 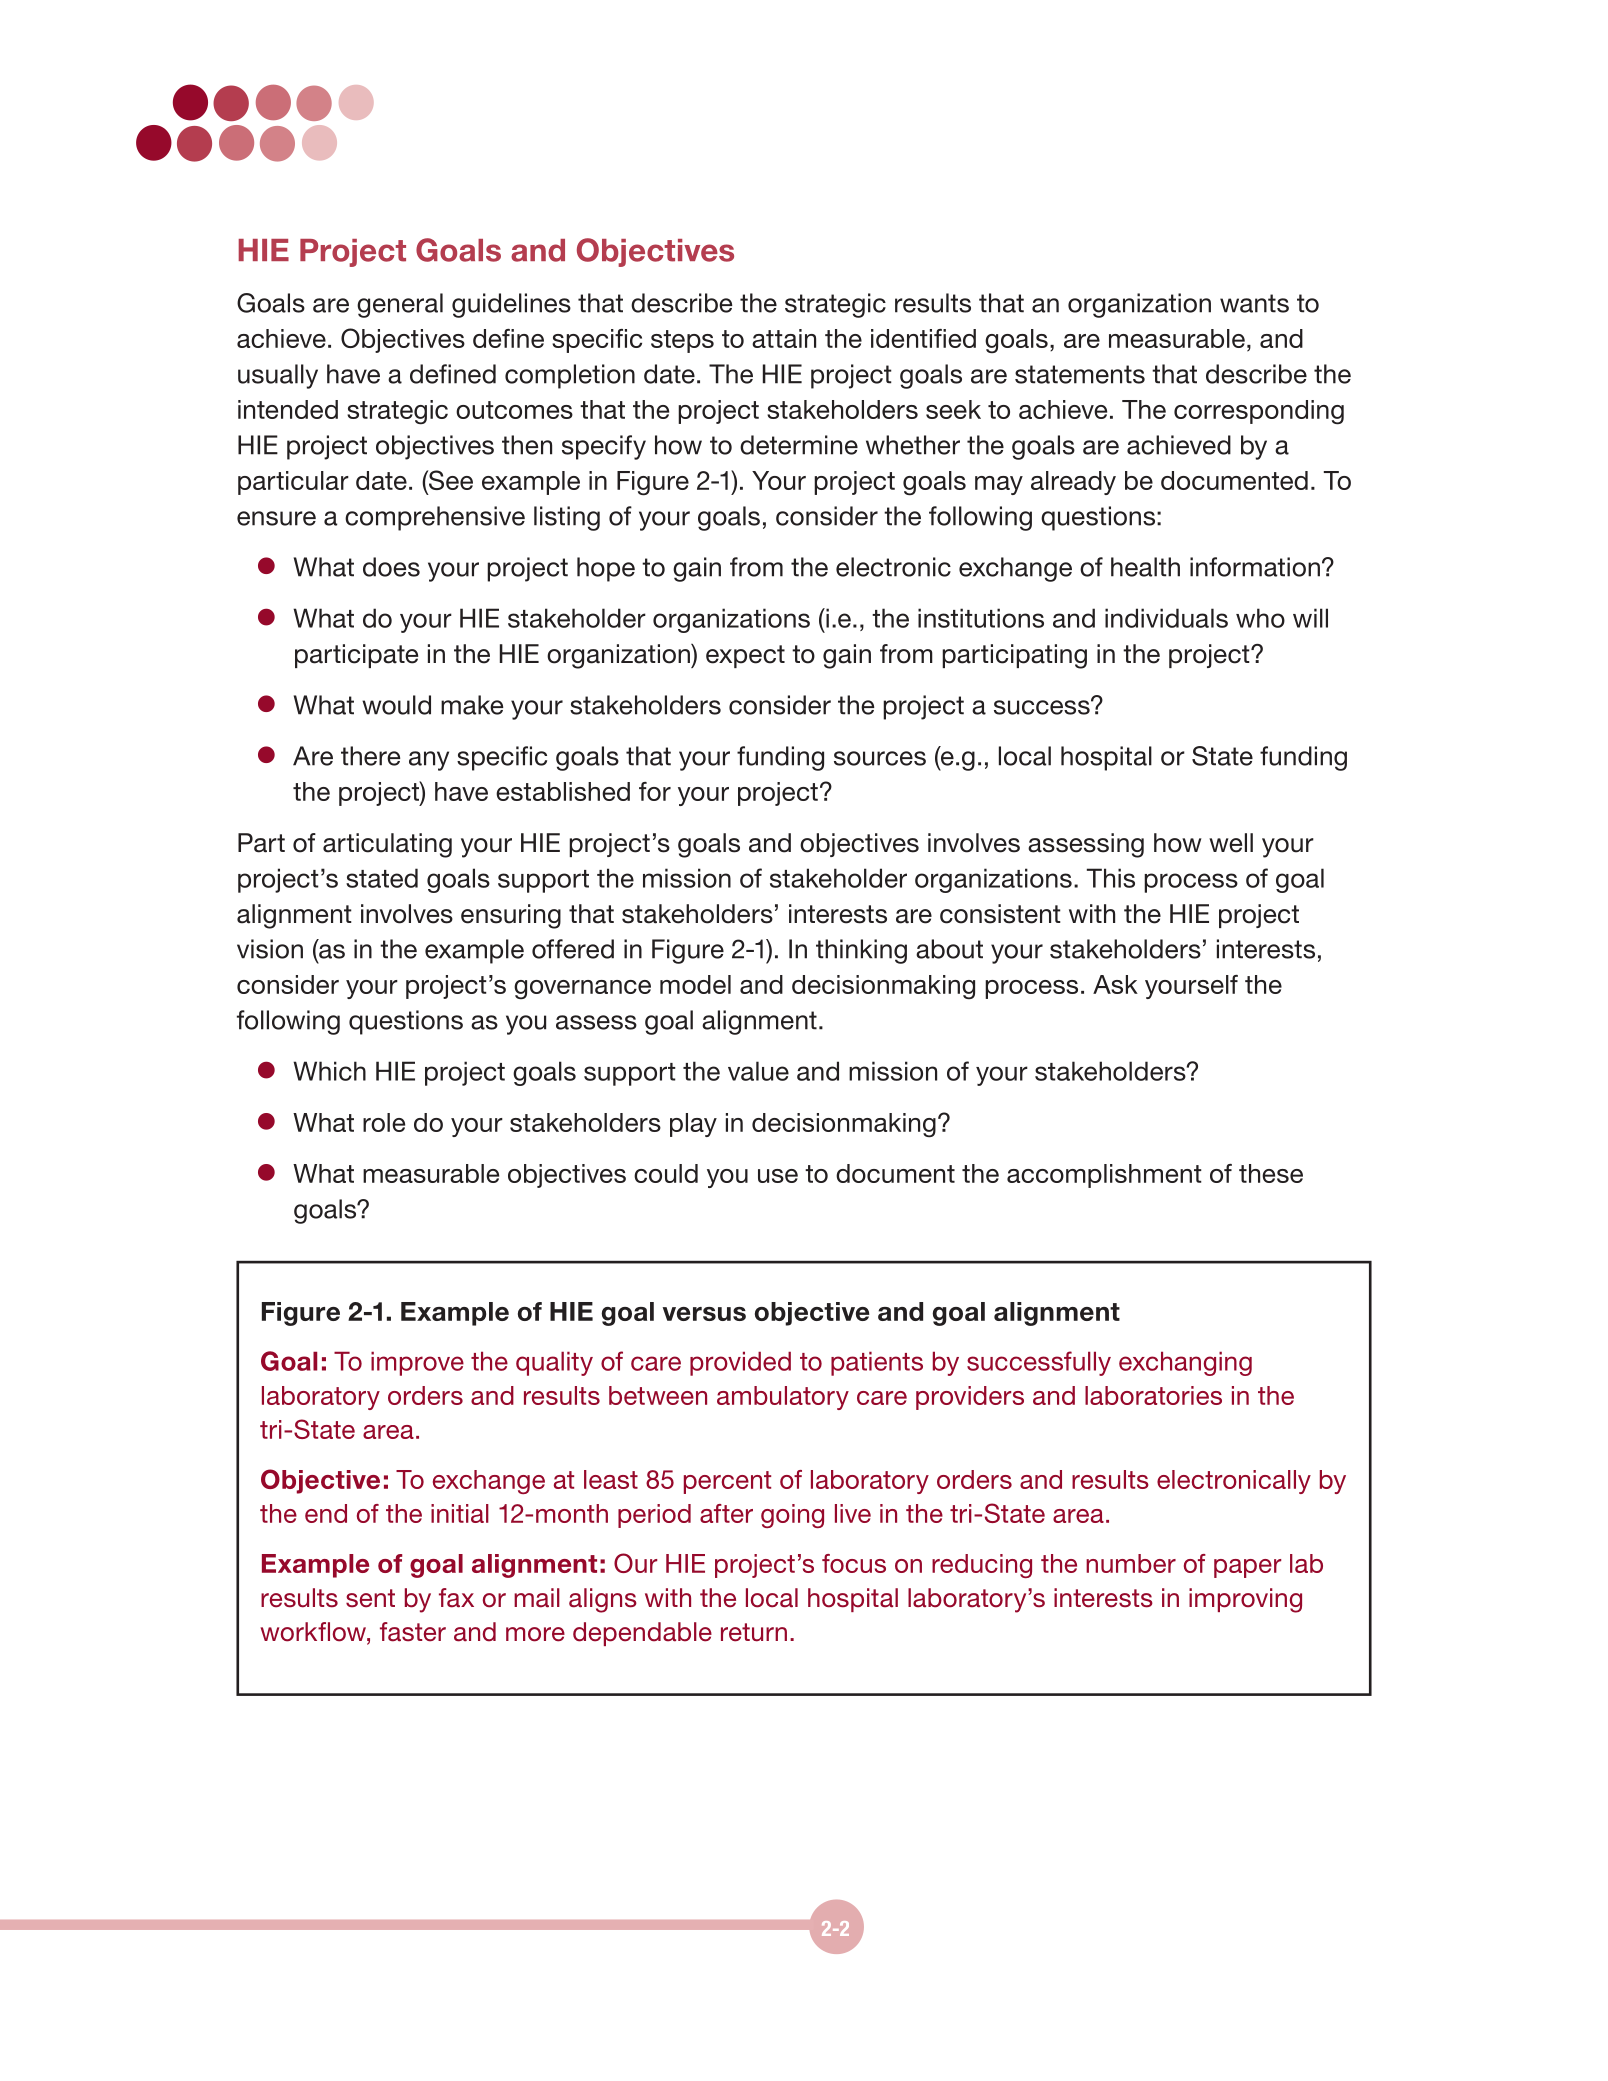 What do you see at coordinates (784, 338) in the screenshot?
I see `attain` at bounding box center [784, 338].
